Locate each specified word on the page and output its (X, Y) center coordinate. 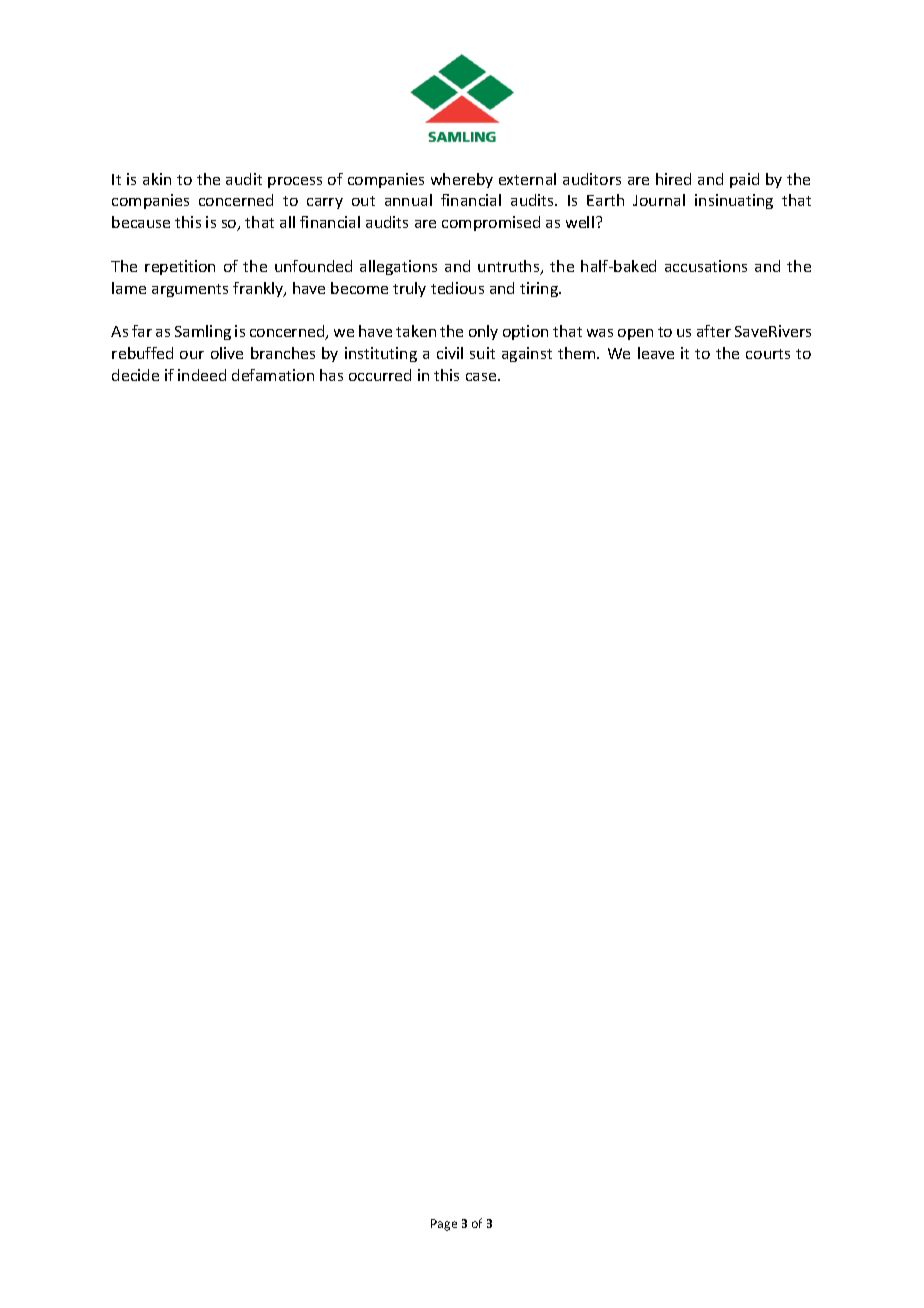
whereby (462, 180)
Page (444, 1225)
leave (656, 353)
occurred (380, 375)
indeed (202, 375)
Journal (659, 200)
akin (157, 179)
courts (768, 354)
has (331, 375)
